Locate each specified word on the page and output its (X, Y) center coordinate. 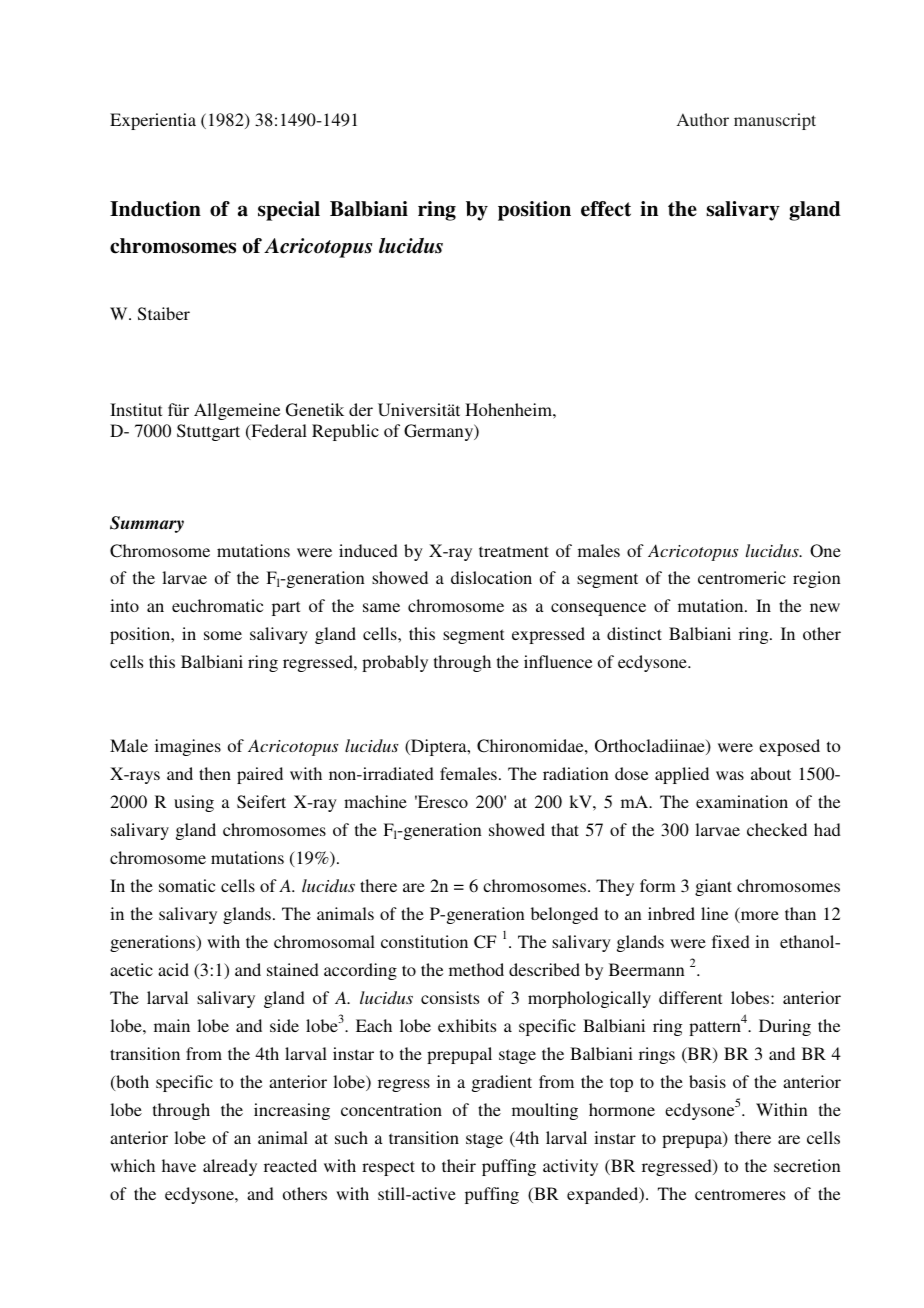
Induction (155, 209)
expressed (548, 635)
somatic (187, 885)
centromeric (742, 577)
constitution (424, 941)
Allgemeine (237, 411)
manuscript (775, 121)
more (758, 917)
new (825, 607)
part (286, 608)
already (230, 1167)
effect (606, 209)
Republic (345, 432)
